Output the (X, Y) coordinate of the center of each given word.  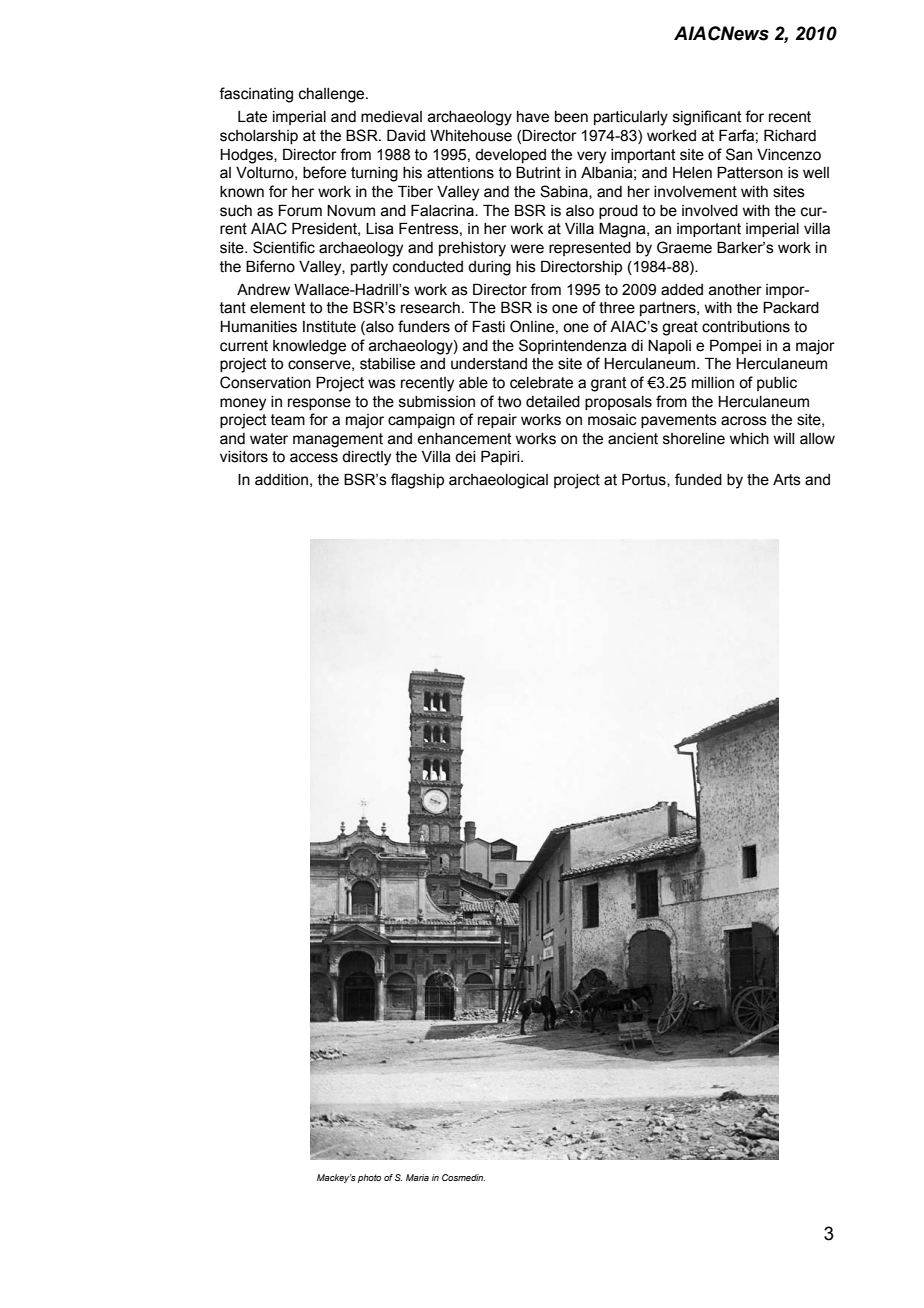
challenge (333, 95)
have (533, 117)
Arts (787, 480)
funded (698, 479)
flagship (417, 481)
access (314, 458)
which (749, 439)
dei (465, 457)
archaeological (498, 481)
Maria (417, 1177)
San (739, 154)
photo (369, 1178)
